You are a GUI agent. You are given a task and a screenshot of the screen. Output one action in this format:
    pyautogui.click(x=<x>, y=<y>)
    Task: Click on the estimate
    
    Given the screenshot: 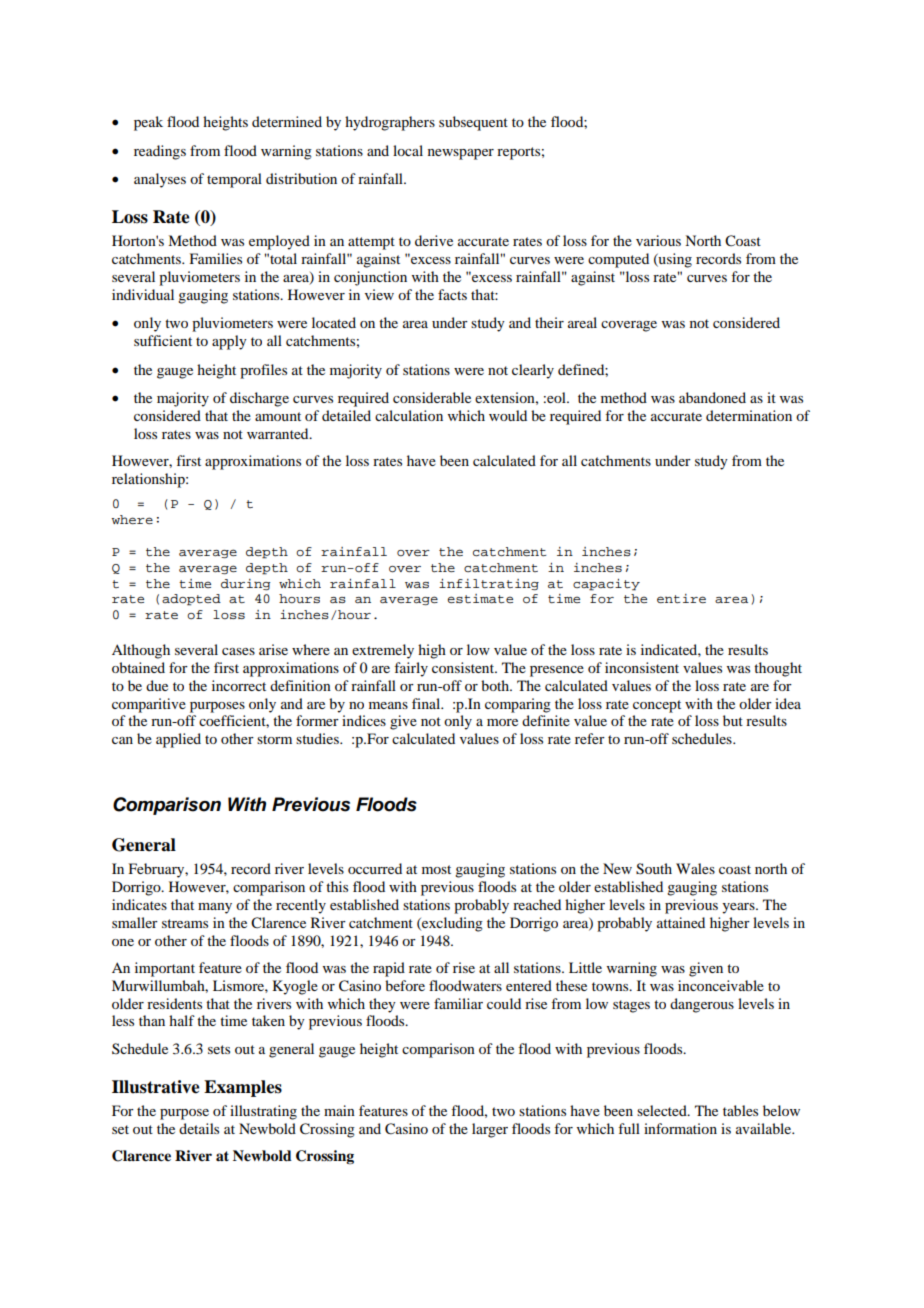 What is the action you would take?
    pyautogui.click(x=480, y=598)
